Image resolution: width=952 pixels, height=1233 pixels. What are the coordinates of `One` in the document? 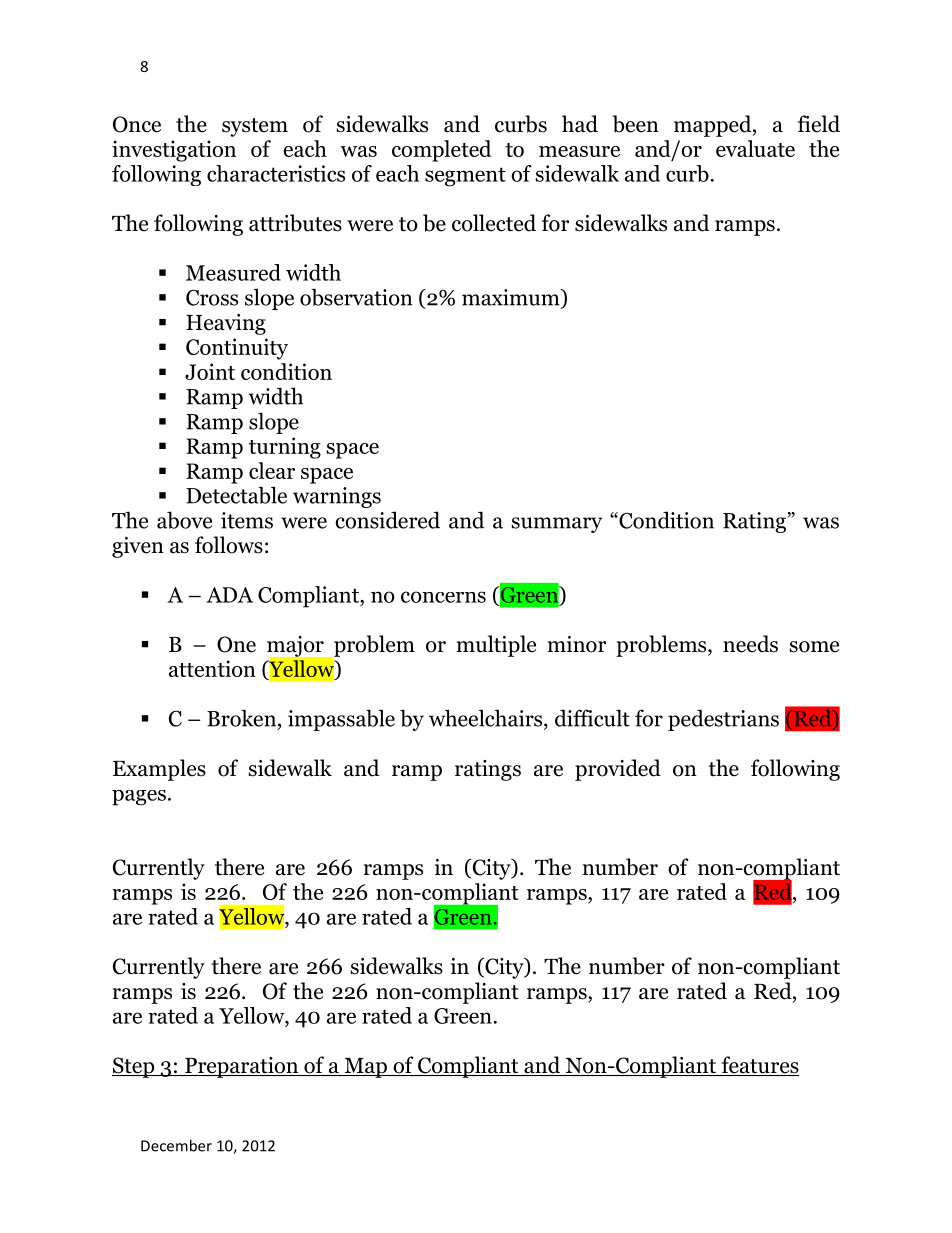 It's located at (236, 644).
